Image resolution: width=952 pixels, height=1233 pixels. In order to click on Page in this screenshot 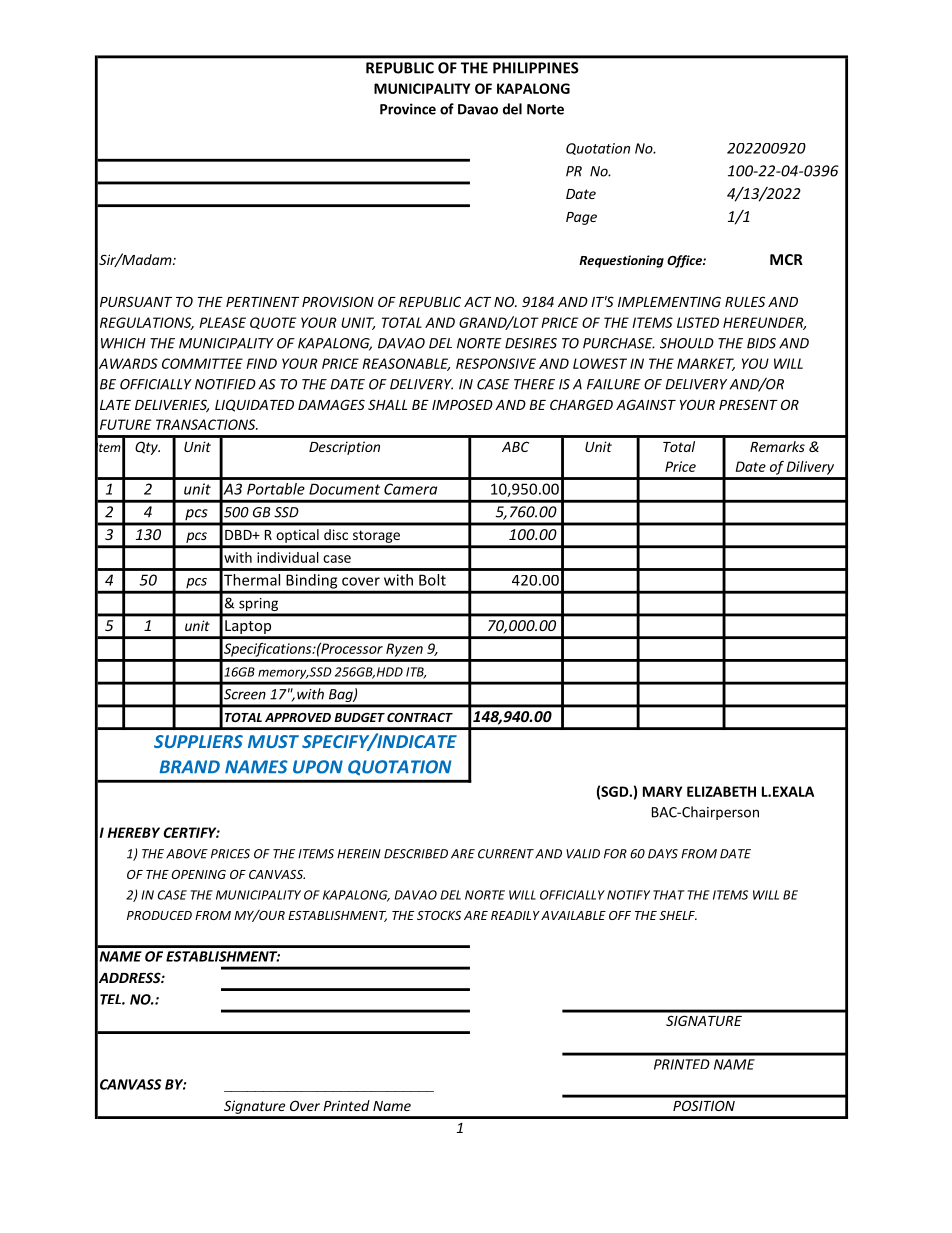, I will do `click(581, 218)`.
